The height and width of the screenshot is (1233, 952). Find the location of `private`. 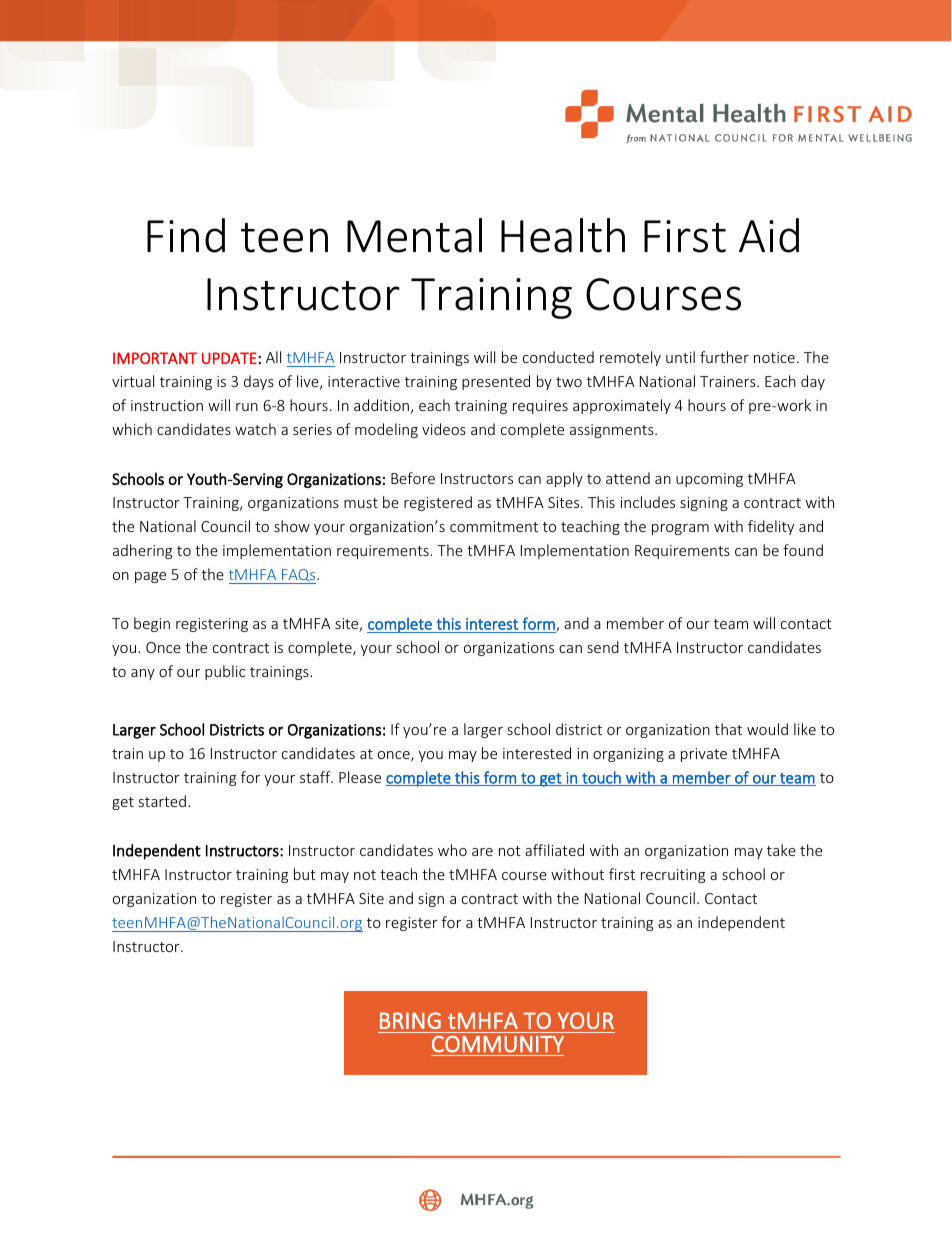

private is located at coordinates (704, 755).
